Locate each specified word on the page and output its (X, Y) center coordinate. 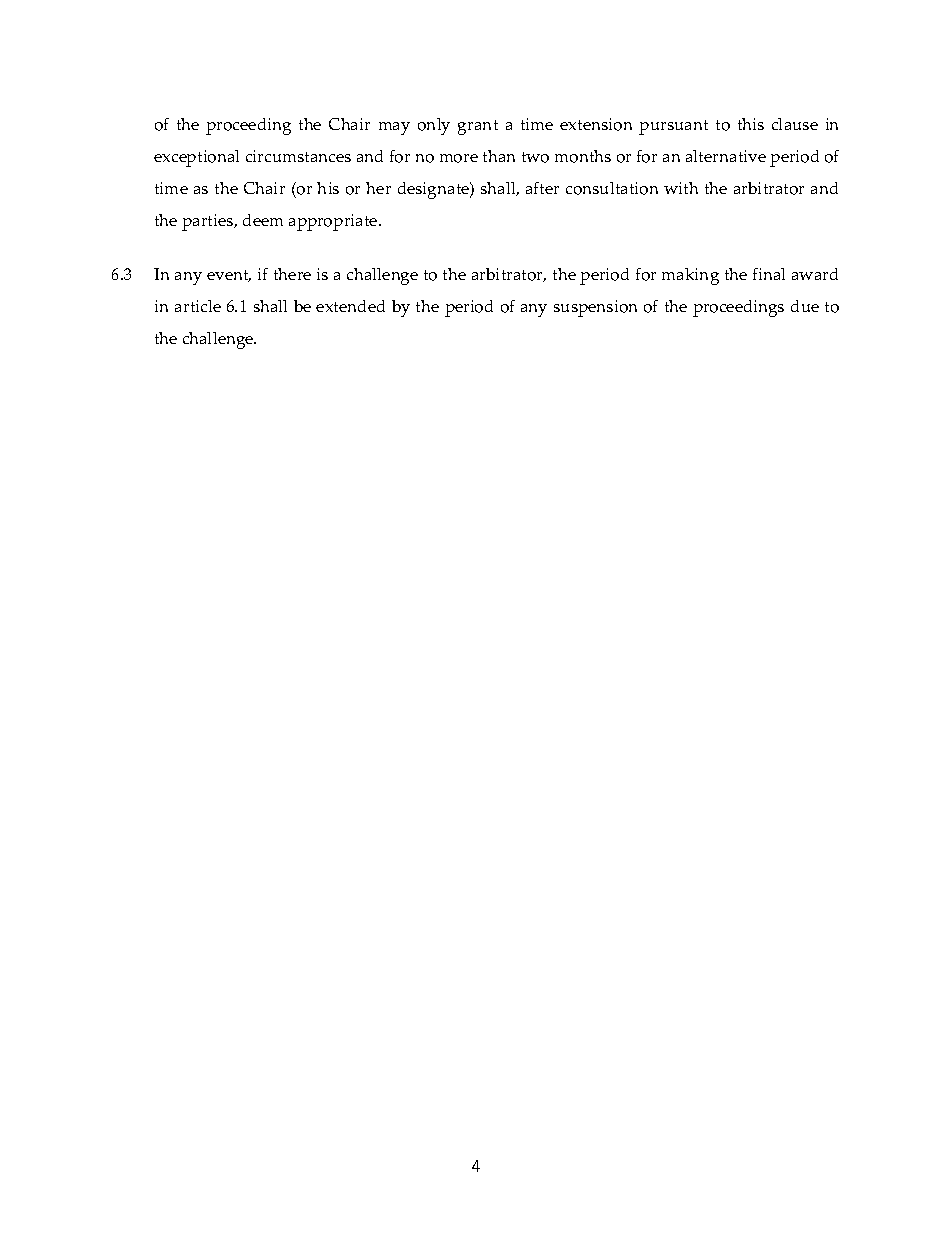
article (198, 306)
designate (435, 190)
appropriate (334, 222)
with (681, 188)
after (542, 188)
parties (209, 222)
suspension (595, 308)
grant (478, 127)
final (769, 274)
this (751, 124)
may (394, 128)
